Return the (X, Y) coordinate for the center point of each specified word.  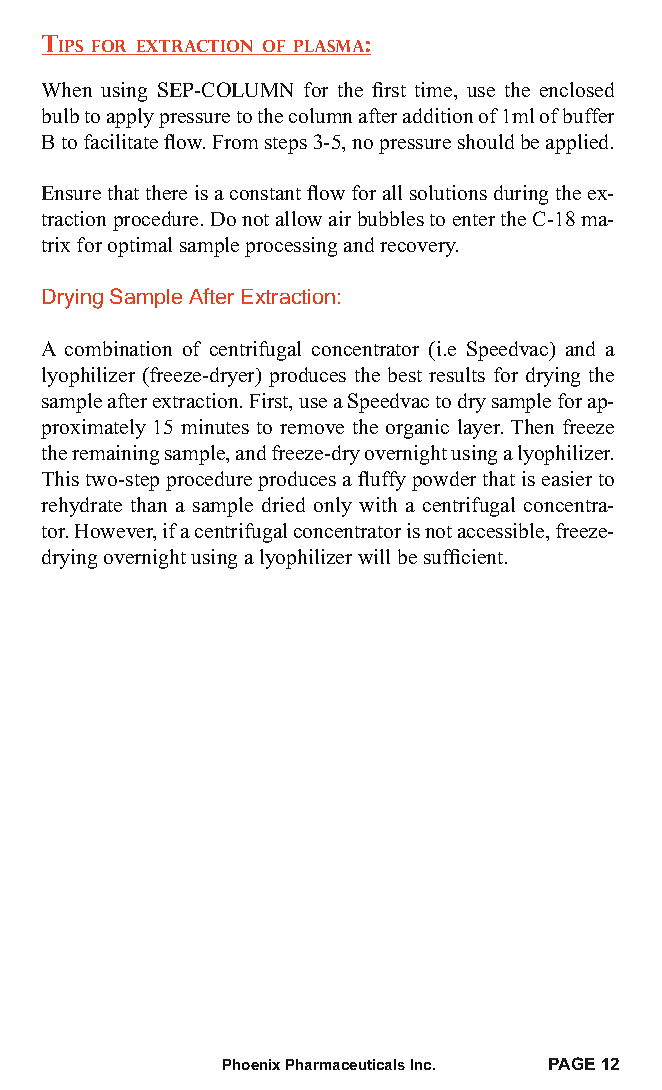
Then (532, 426)
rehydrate (81, 507)
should (486, 141)
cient (484, 556)
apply (130, 118)
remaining (115, 455)
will (374, 556)
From (235, 142)
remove (312, 429)
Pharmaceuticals (345, 1064)
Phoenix (251, 1064)
